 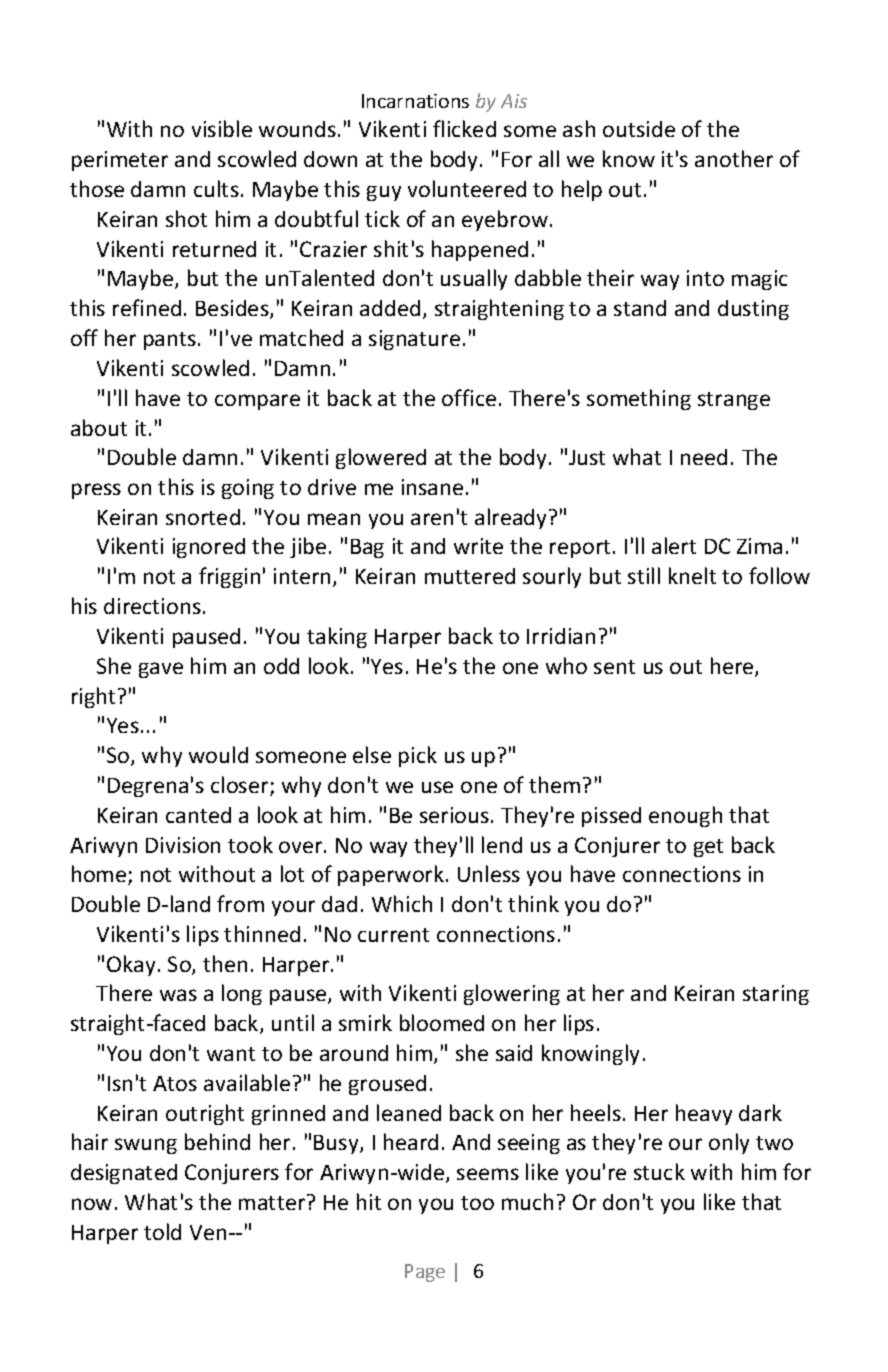 What do you see at coordinates (161, 670) in the screenshot?
I see `gave` at bounding box center [161, 670].
